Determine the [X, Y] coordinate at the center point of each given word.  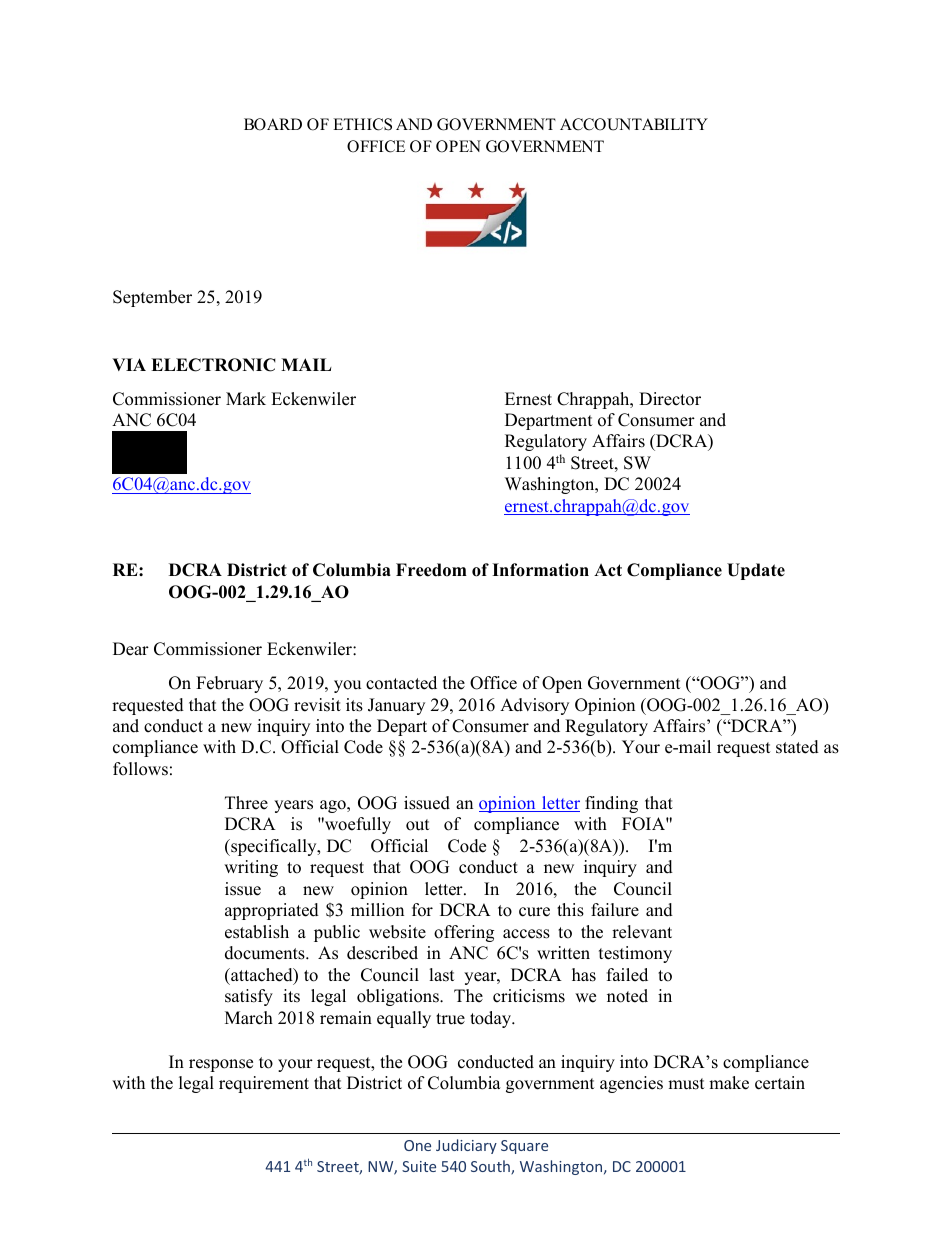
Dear [131, 649]
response [221, 1065]
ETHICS [362, 124]
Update [756, 571]
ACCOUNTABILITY [634, 124]
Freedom [431, 570]
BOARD [273, 124]
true [450, 1019]
